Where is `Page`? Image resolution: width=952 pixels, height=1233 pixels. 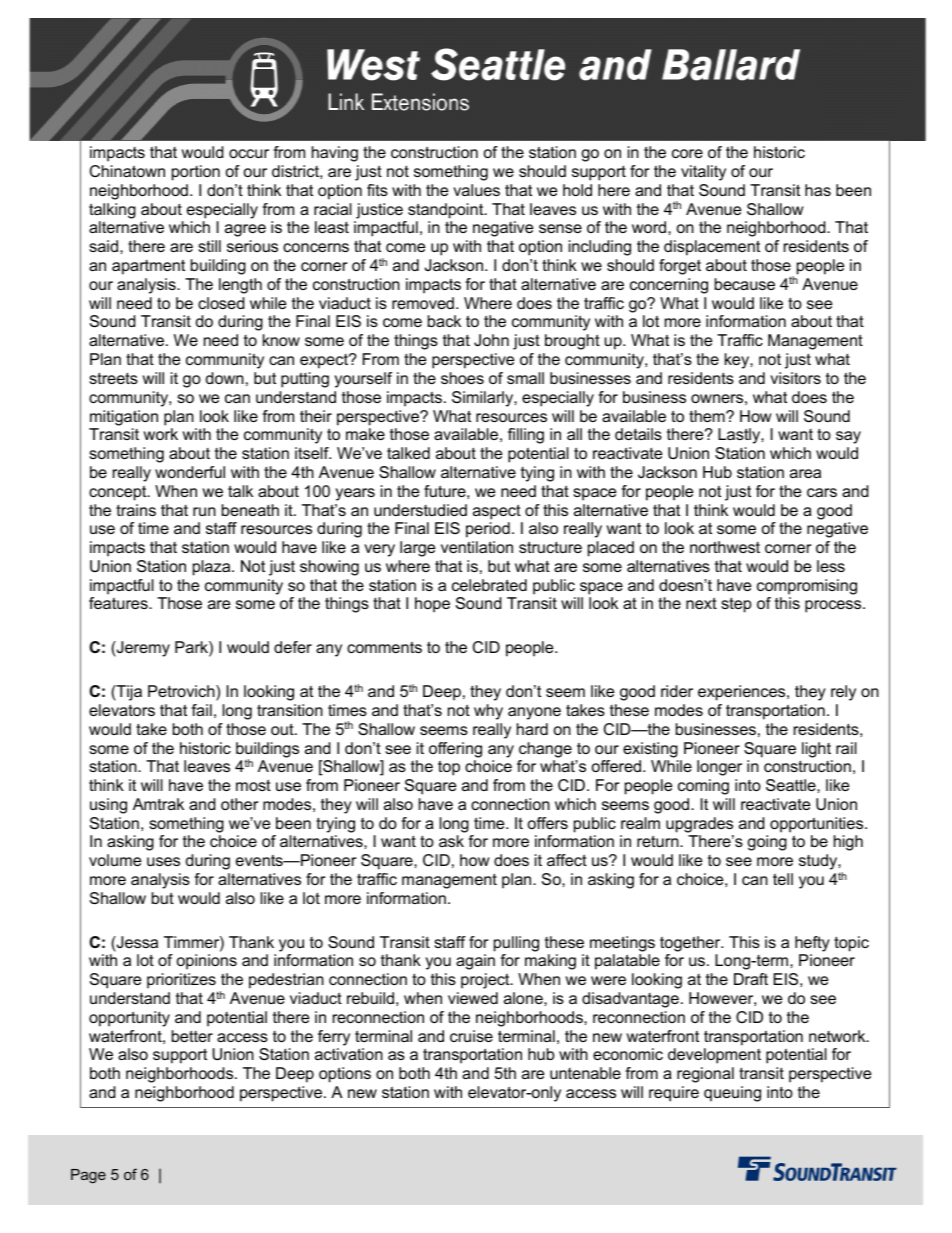 Page is located at coordinates (88, 1176).
